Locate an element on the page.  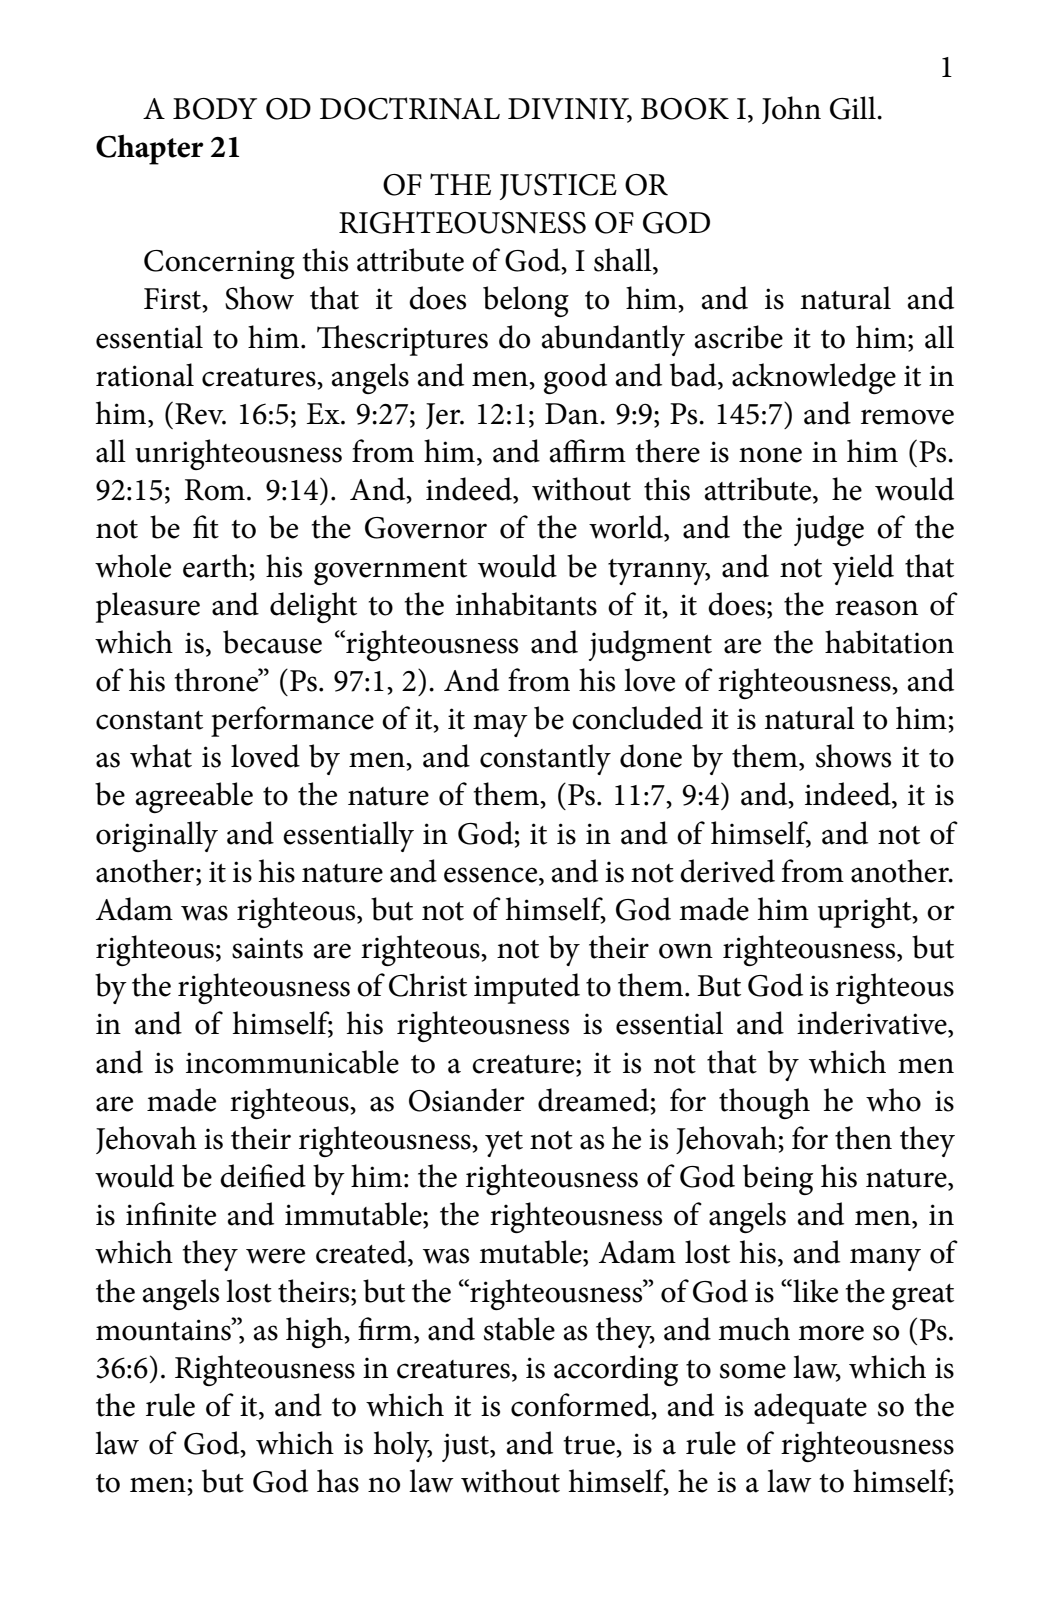
true is located at coordinates (590, 1445).
